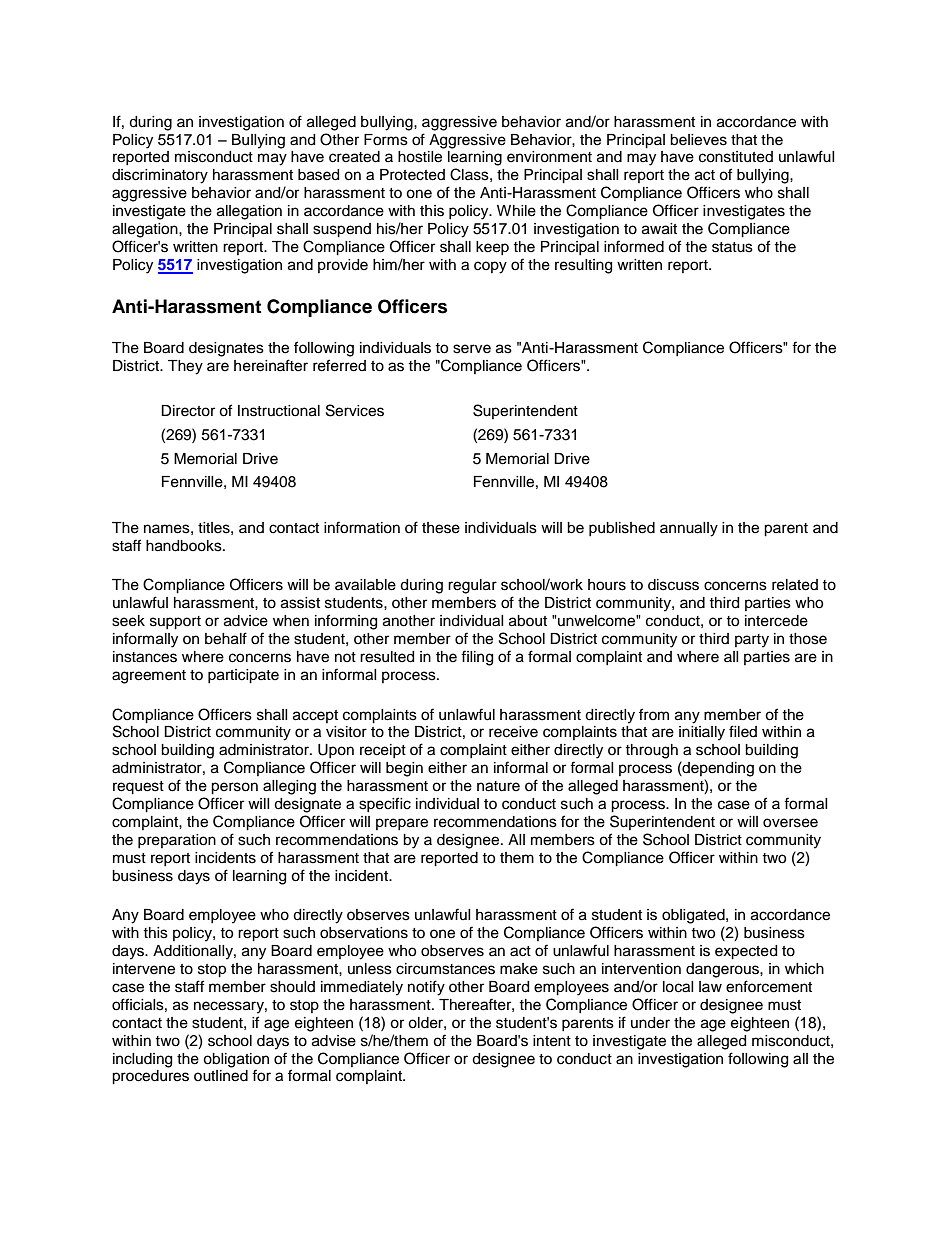  I want to click on discriminatory, so click(160, 176).
